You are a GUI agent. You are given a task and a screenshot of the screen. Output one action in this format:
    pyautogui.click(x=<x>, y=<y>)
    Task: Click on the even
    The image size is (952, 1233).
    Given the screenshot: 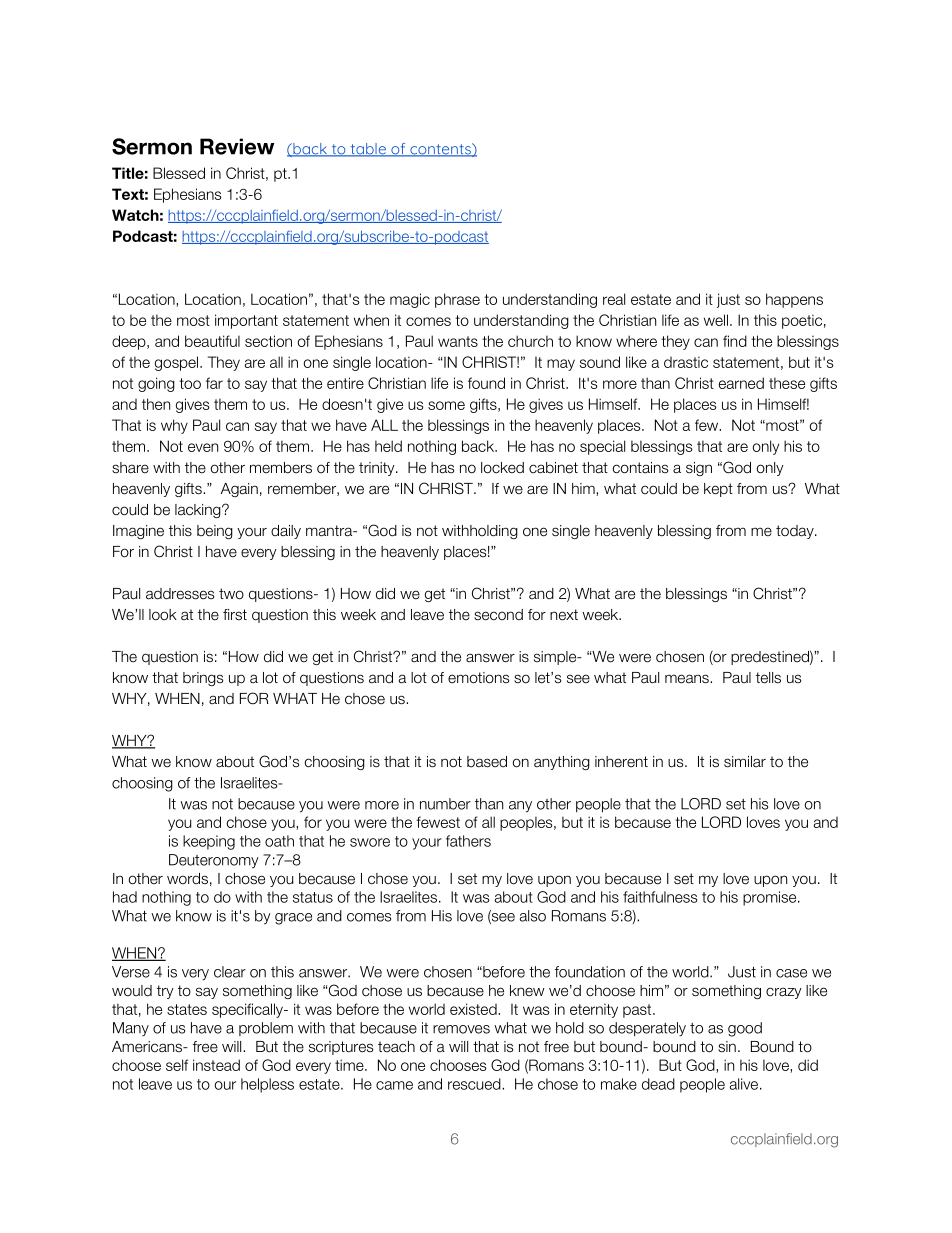 What is the action you would take?
    pyautogui.click(x=203, y=447)
